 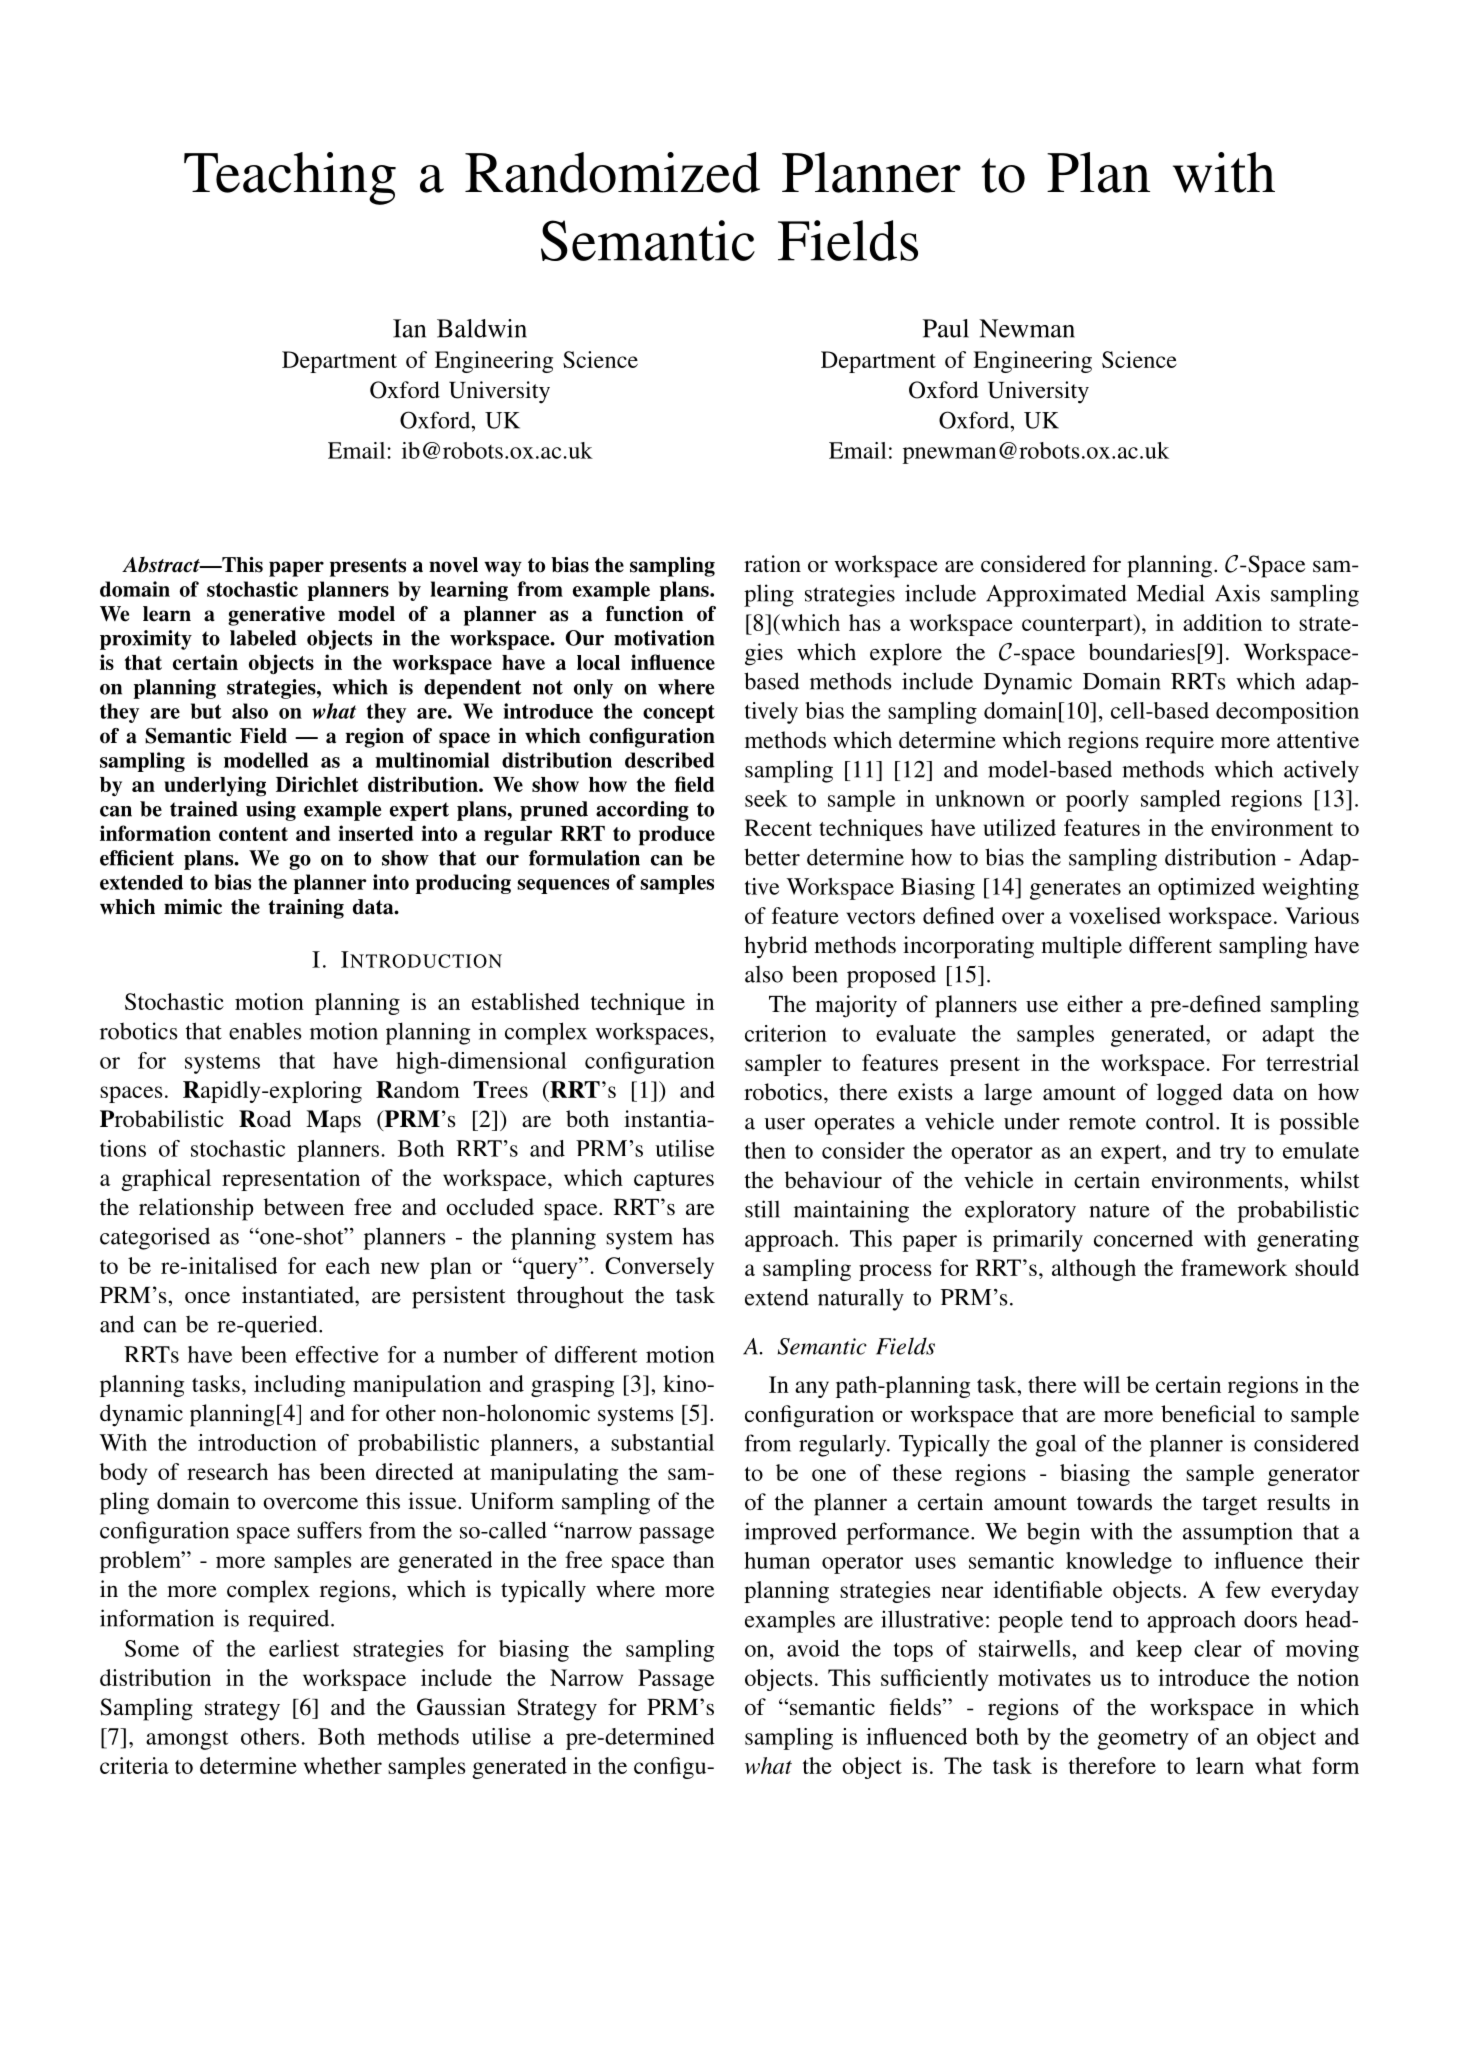 I want to click on sufficiently, so click(x=934, y=1680).
